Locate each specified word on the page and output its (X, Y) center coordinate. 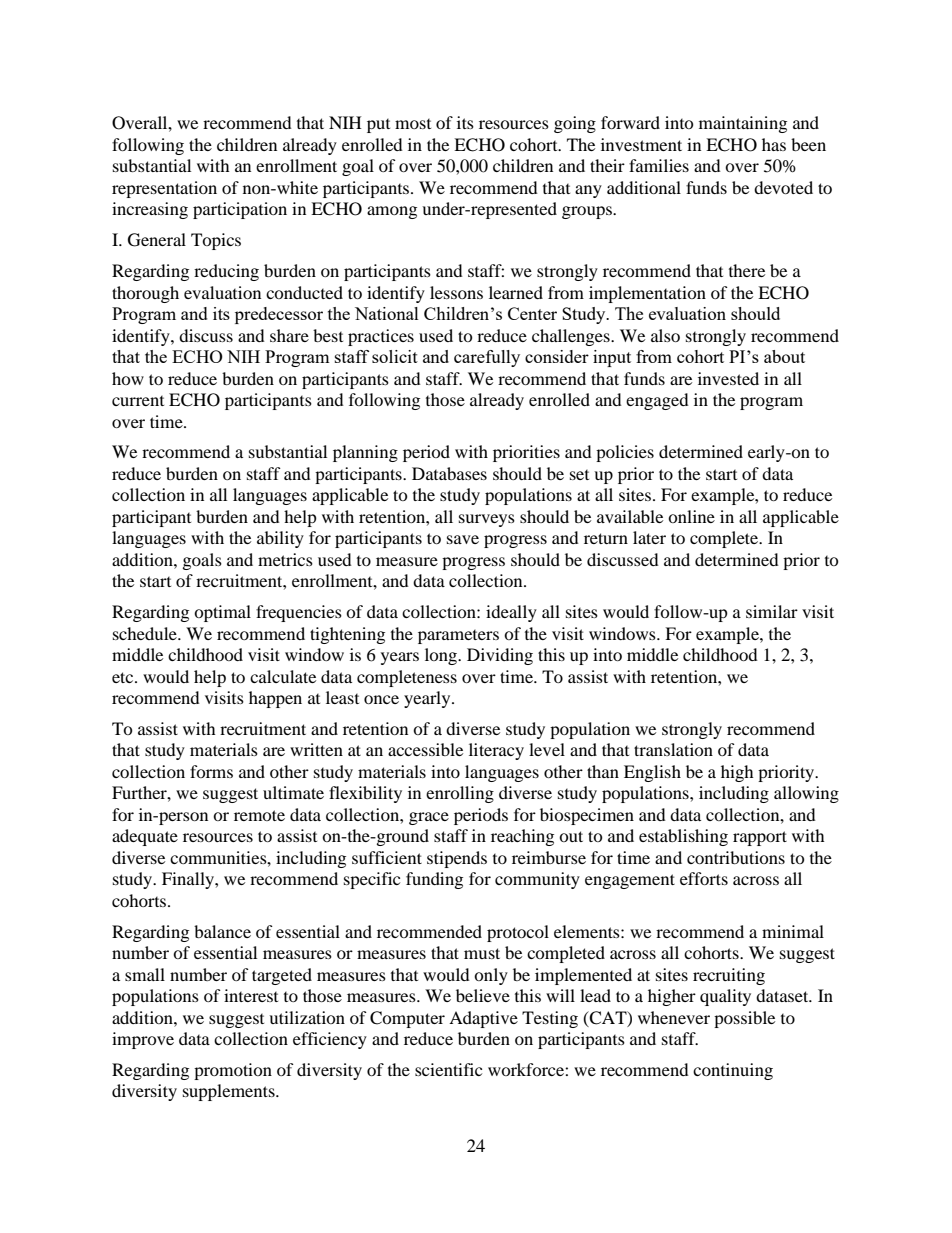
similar (772, 611)
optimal (222, 613)
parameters (458, 637)
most (413, 124)
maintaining (743, 124)
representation (164, 189)
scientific (448, 1069)
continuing (733, 1071)
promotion (233, 1071)
